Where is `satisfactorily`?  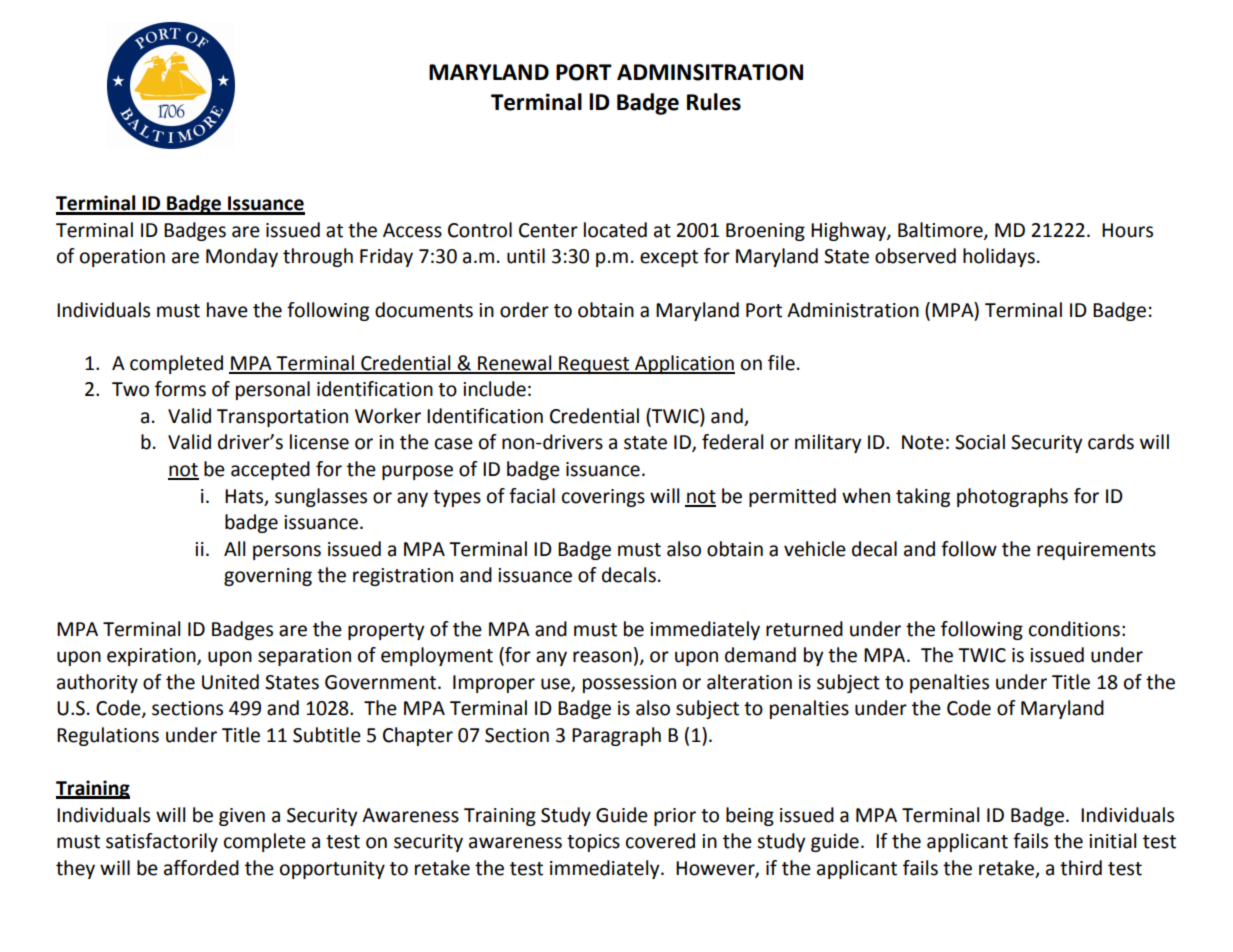 satisfactorily is located at coordinates (162, 842).
